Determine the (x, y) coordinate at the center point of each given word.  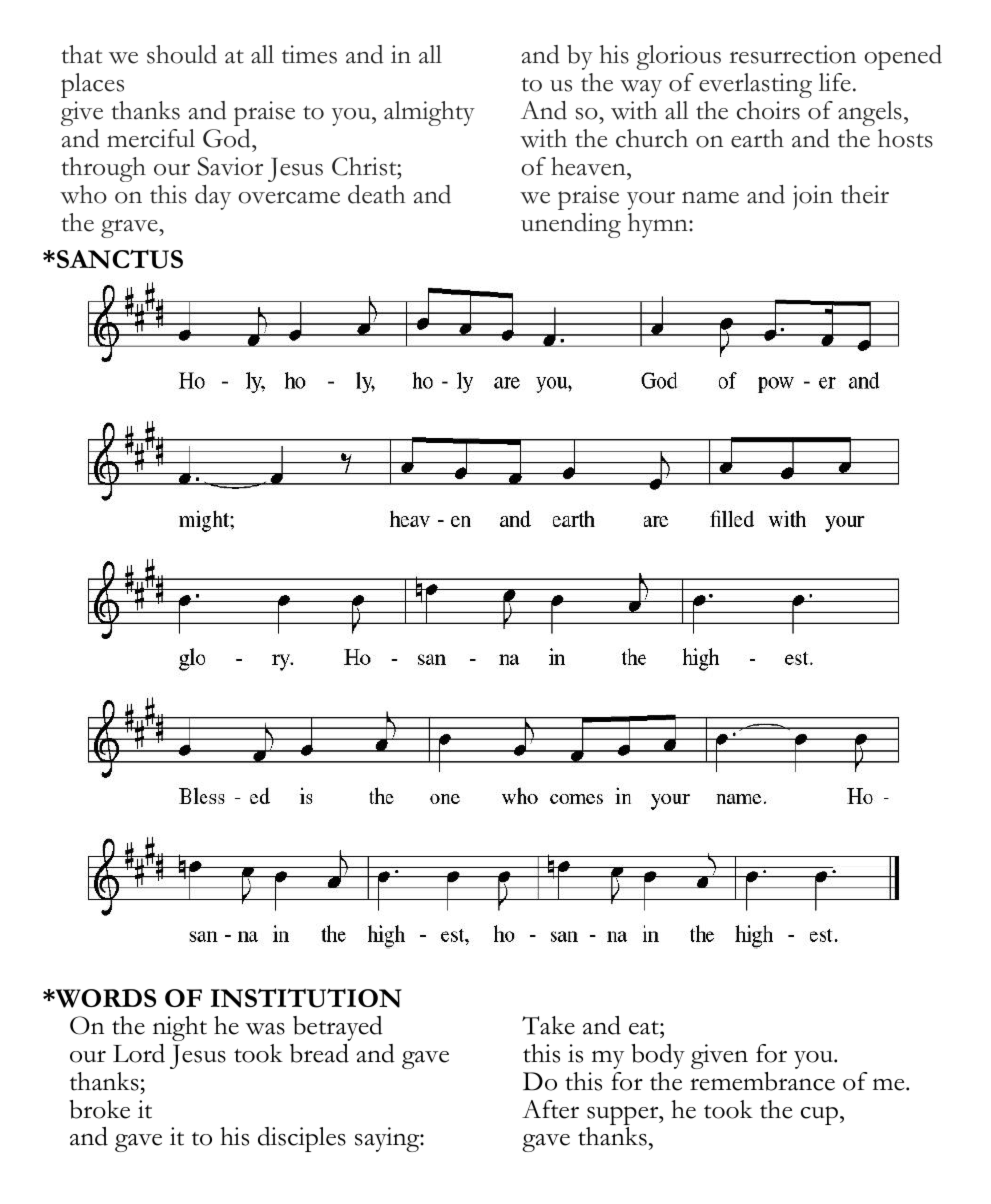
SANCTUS (120, 259)
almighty (429, 113)
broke (99, 1109)
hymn (659, 225)
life (835, 82)
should (182, 54)
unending (571, 225)
